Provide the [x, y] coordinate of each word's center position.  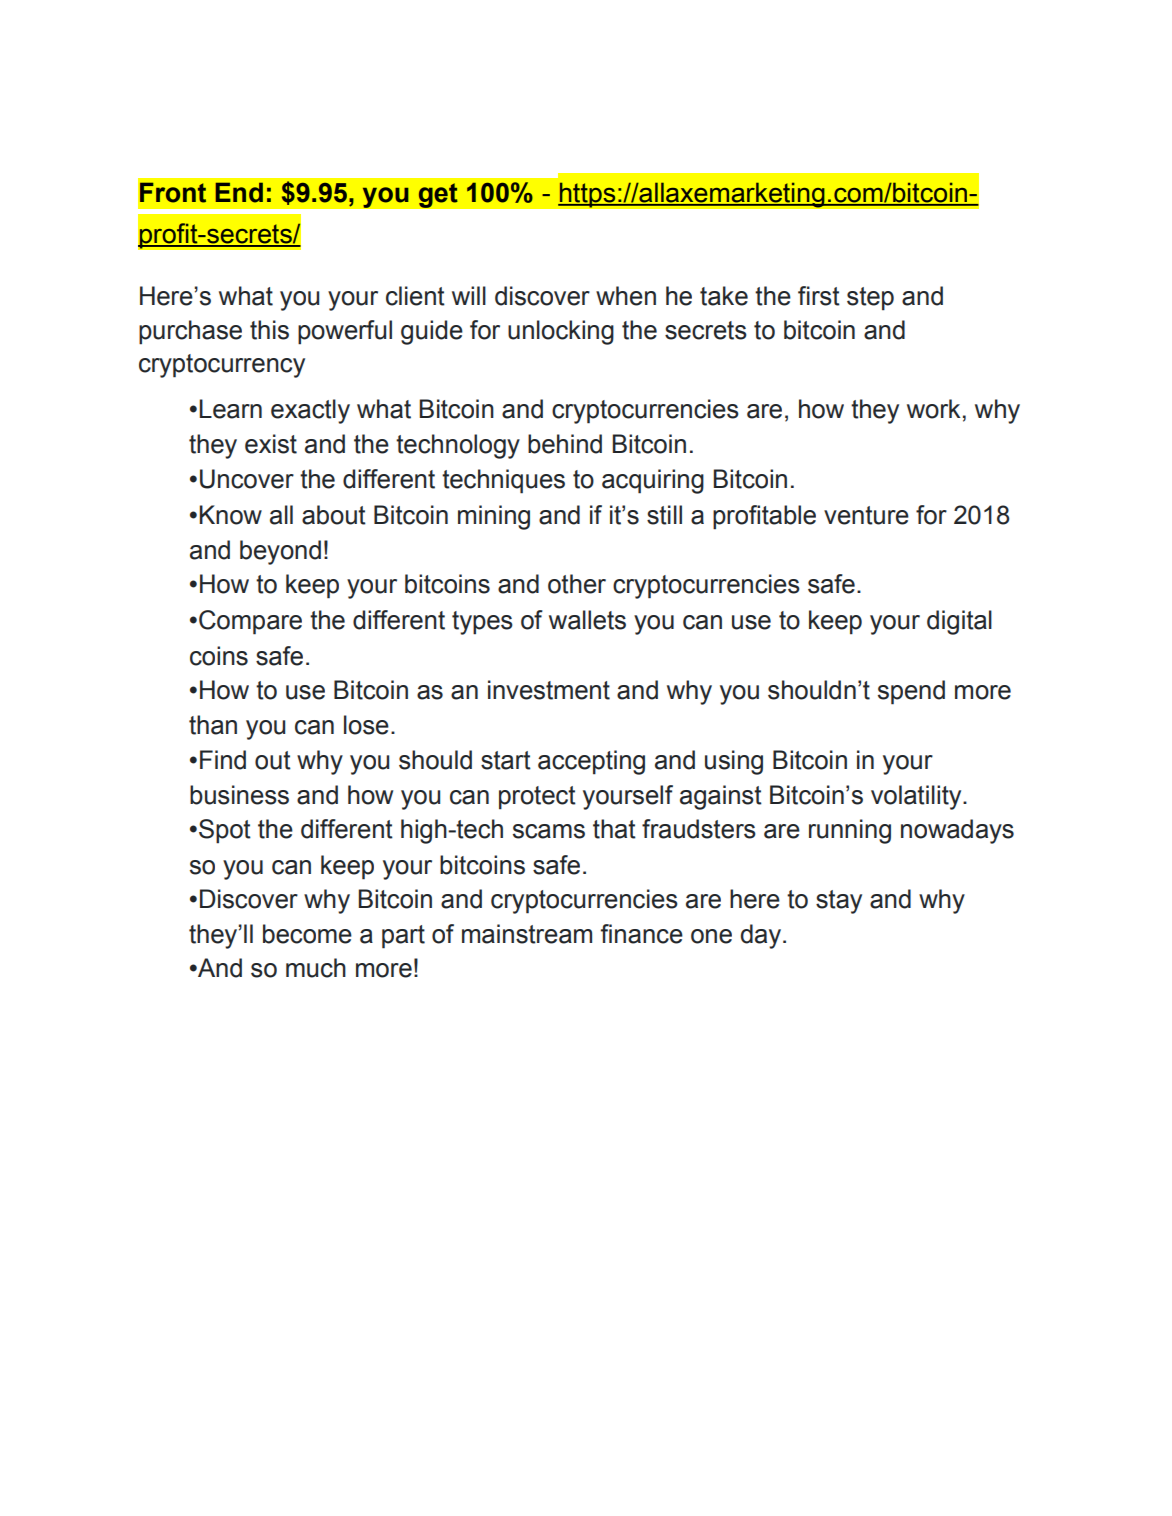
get [438, 195]
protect [537, 798]
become [307, 934]
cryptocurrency [222, 366]
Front [173, 192]
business [239, 795]
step [870, 299]
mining [494, 517]
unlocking [561, 332]
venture [866, 515]
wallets [587, 620]
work [933, 409]
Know [230, 515]
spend [911, 692]
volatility [917, 797]
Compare [250, 622]
